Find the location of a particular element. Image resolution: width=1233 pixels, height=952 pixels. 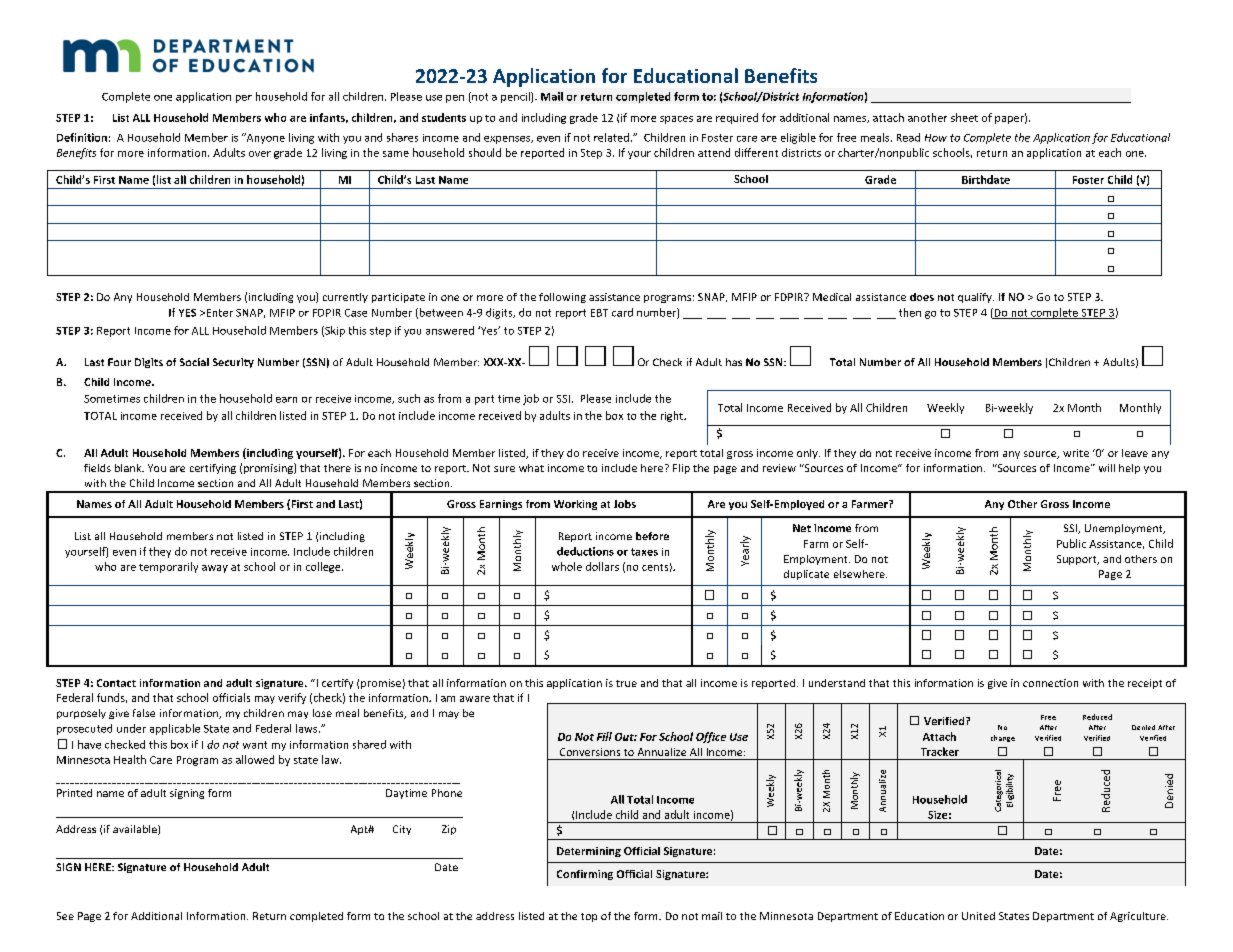

related is located at coordinates (611, 137).
